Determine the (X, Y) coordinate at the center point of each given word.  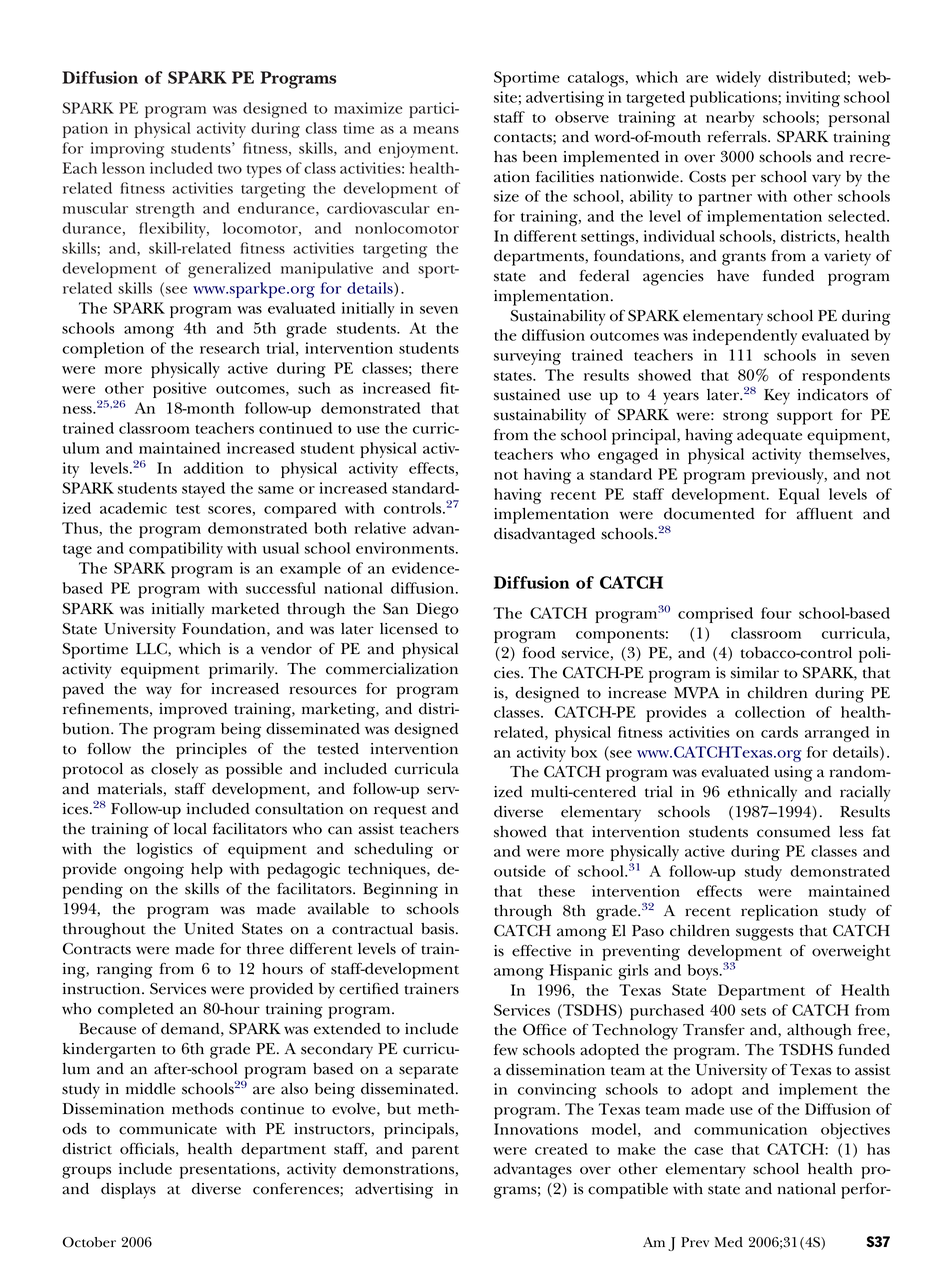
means (436, 130)
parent (435, 1152)
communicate (168, 1129)
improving (127, 150)
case (708, 1151)
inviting (813, 99)
